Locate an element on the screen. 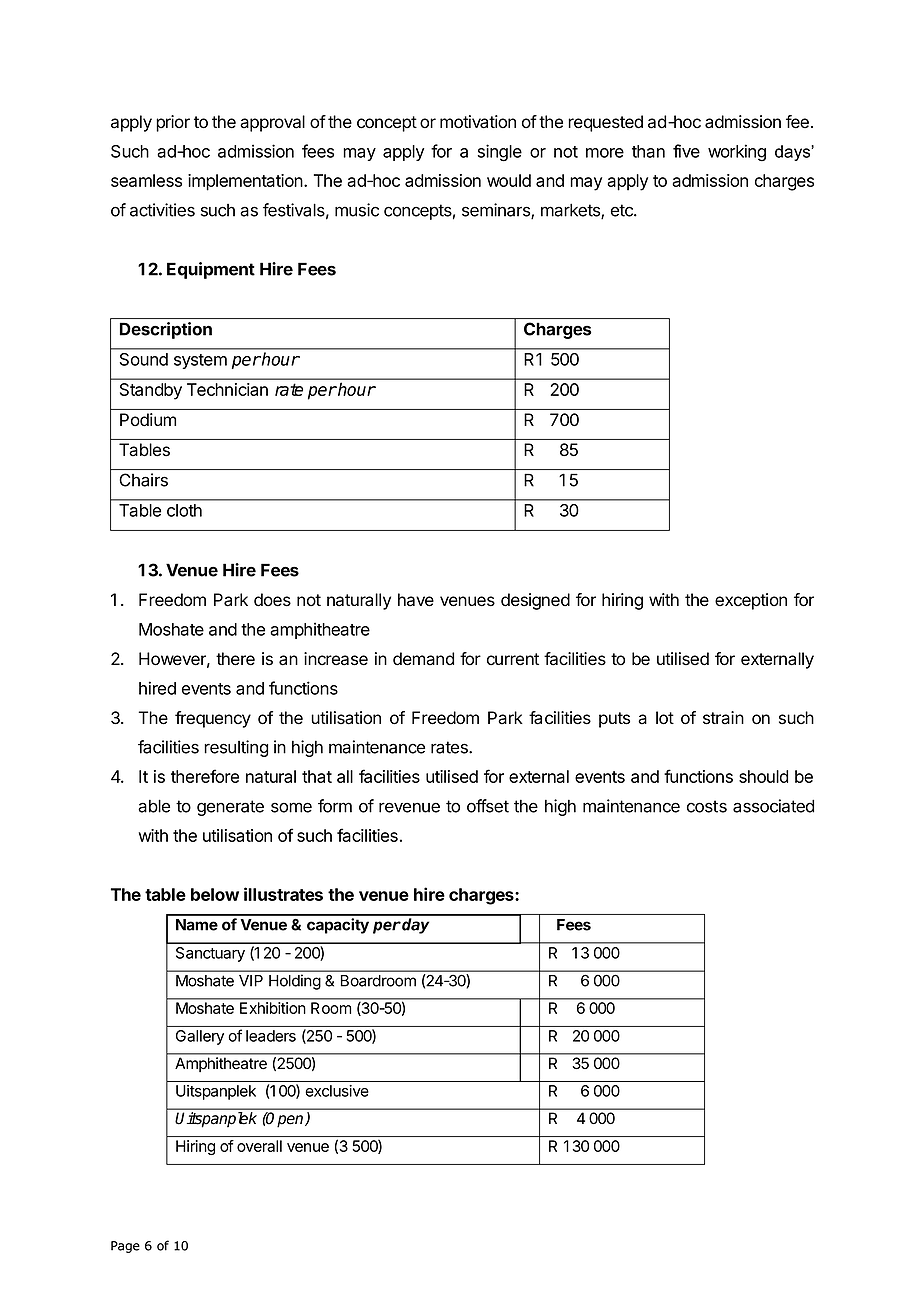 This screenshot has height=1308, width=924. strain is located at coordinates (723, 718).
